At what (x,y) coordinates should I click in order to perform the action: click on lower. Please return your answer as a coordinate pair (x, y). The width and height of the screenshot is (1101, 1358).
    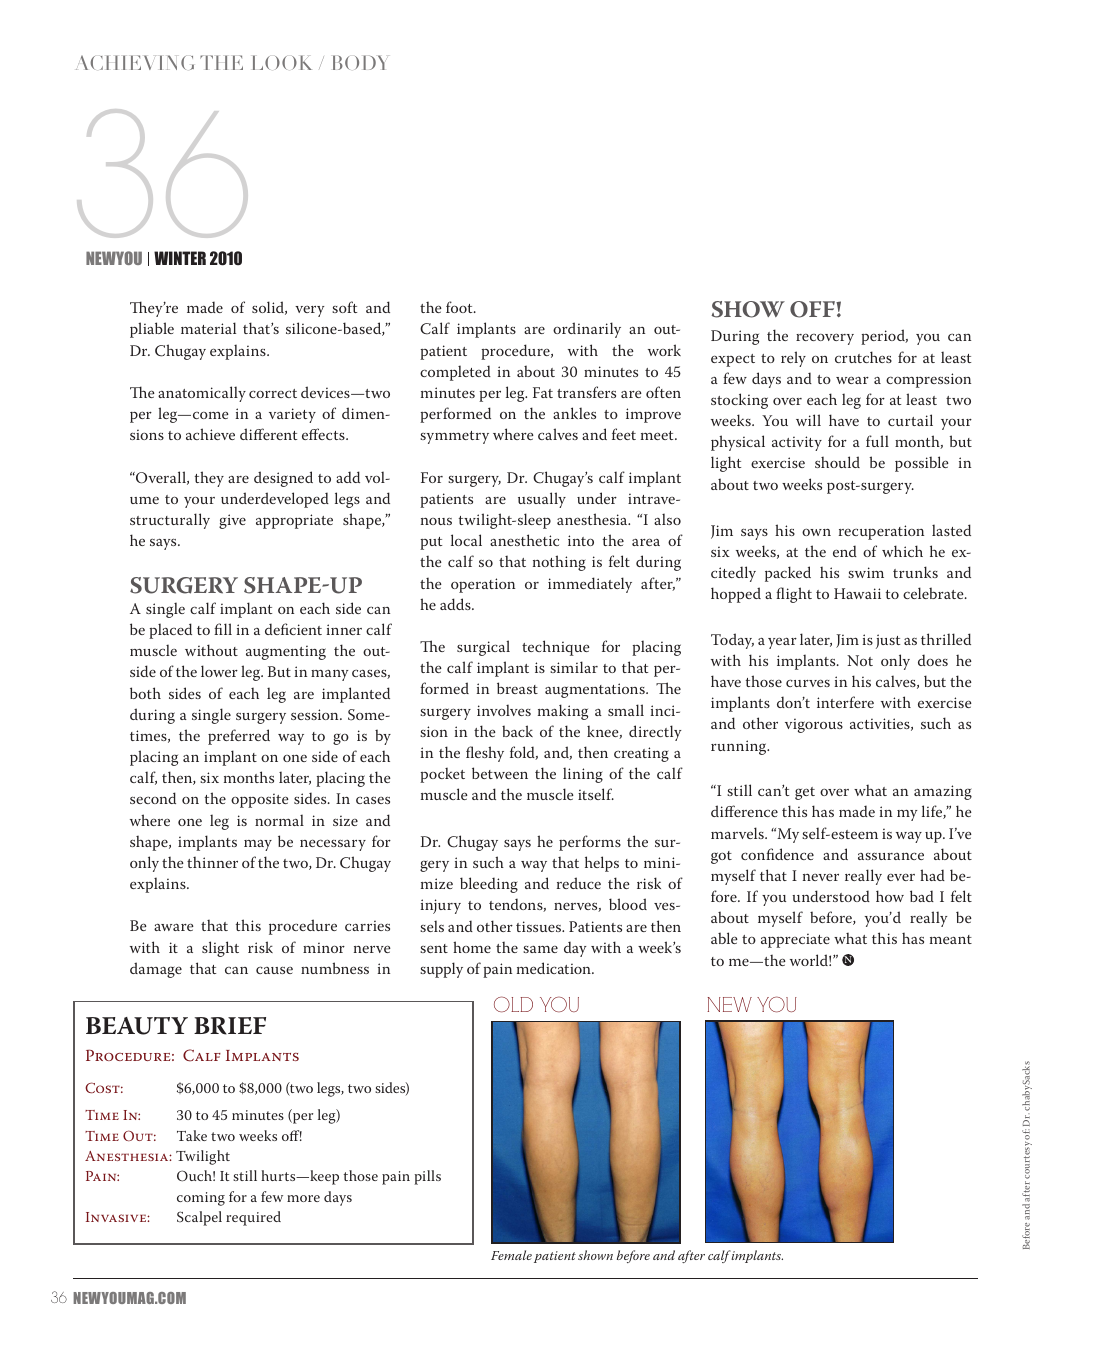
    Looking at the image, I should click on (219, 671).
